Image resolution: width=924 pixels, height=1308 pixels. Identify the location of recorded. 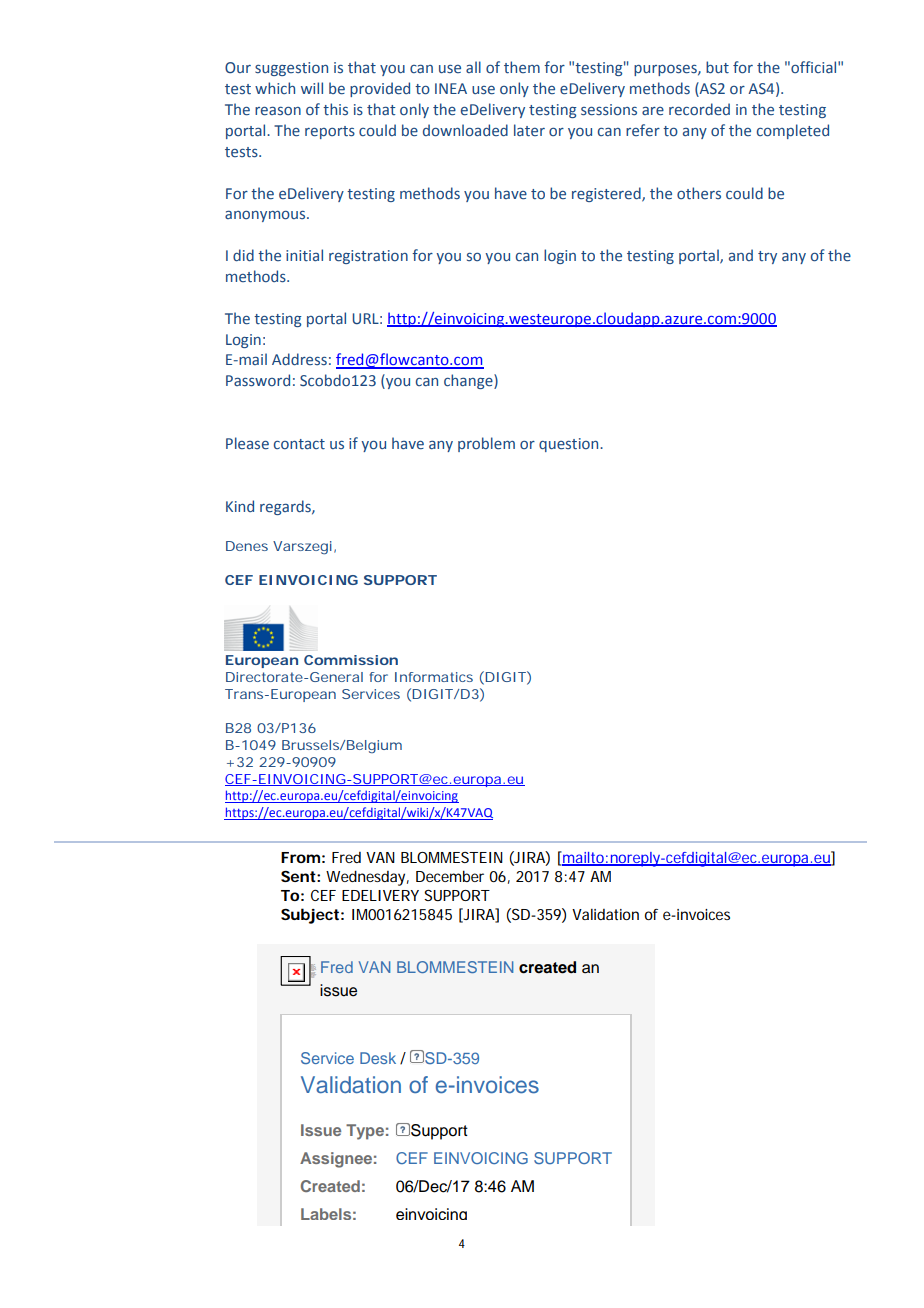
(699, 109).
